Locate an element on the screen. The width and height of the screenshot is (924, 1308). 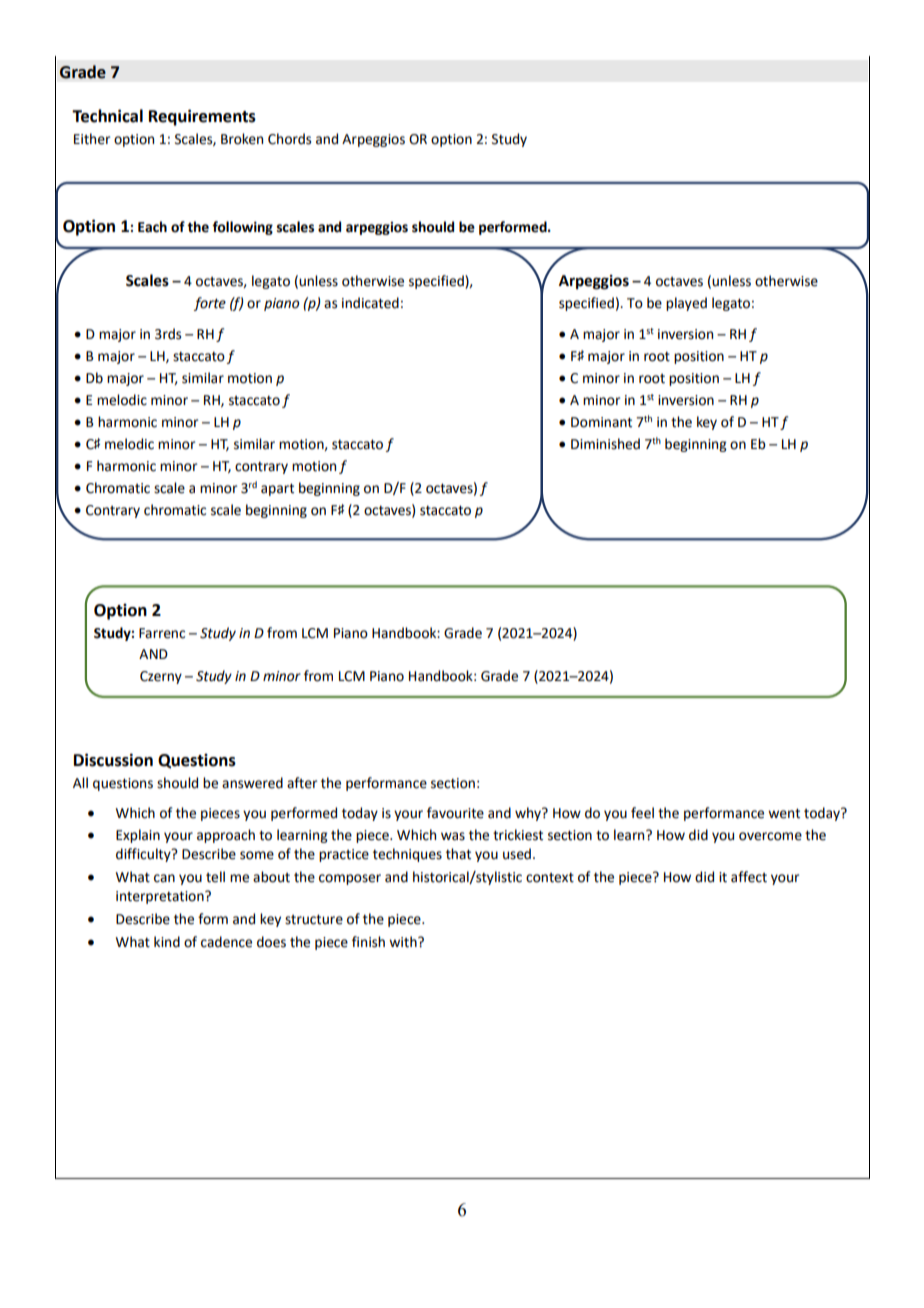
indicated is located at coordinates (370, 303).
